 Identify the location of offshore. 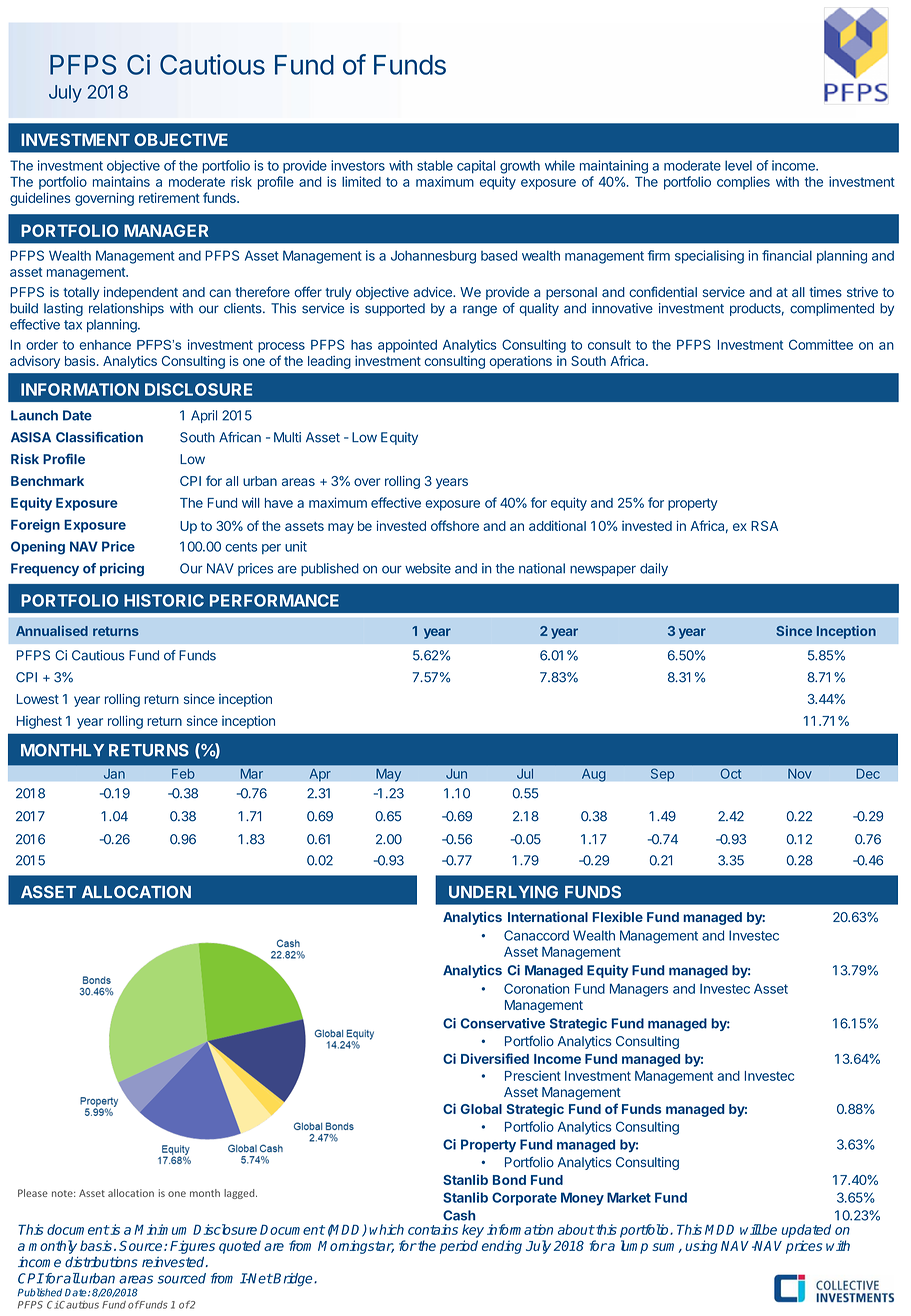
(455, 525).
